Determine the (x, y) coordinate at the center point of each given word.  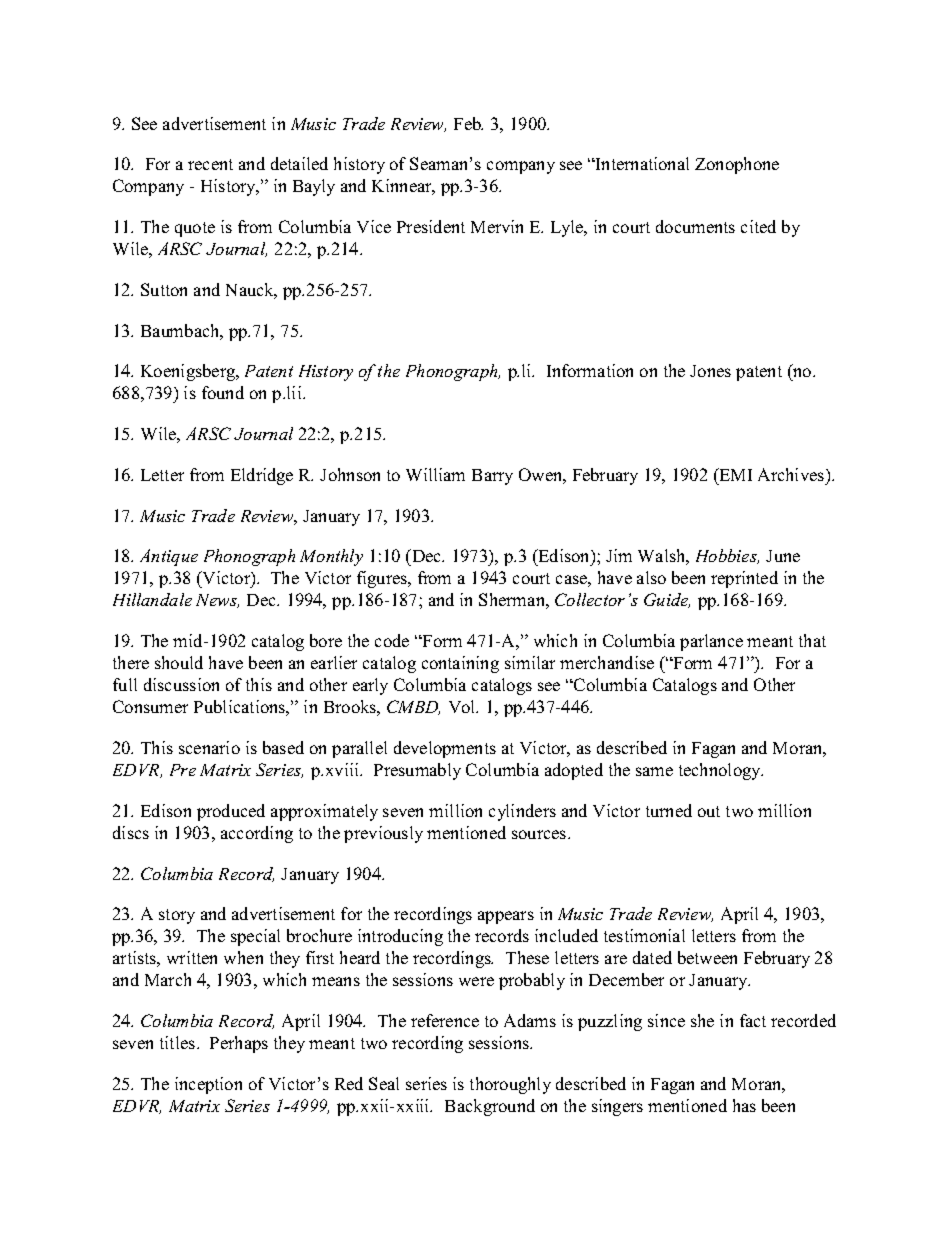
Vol (463, 706)
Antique (169, 557)
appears (506, 917)
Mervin (497, 226)
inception (208, 1085)
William (435, 474)
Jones (710, 371)
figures (383, 579)
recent (210, 164)
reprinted (744, 579)
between (707, 957)
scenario (209, 747)
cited (758, 226)
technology (721, 771)
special (255, 937)
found (223, 392)
